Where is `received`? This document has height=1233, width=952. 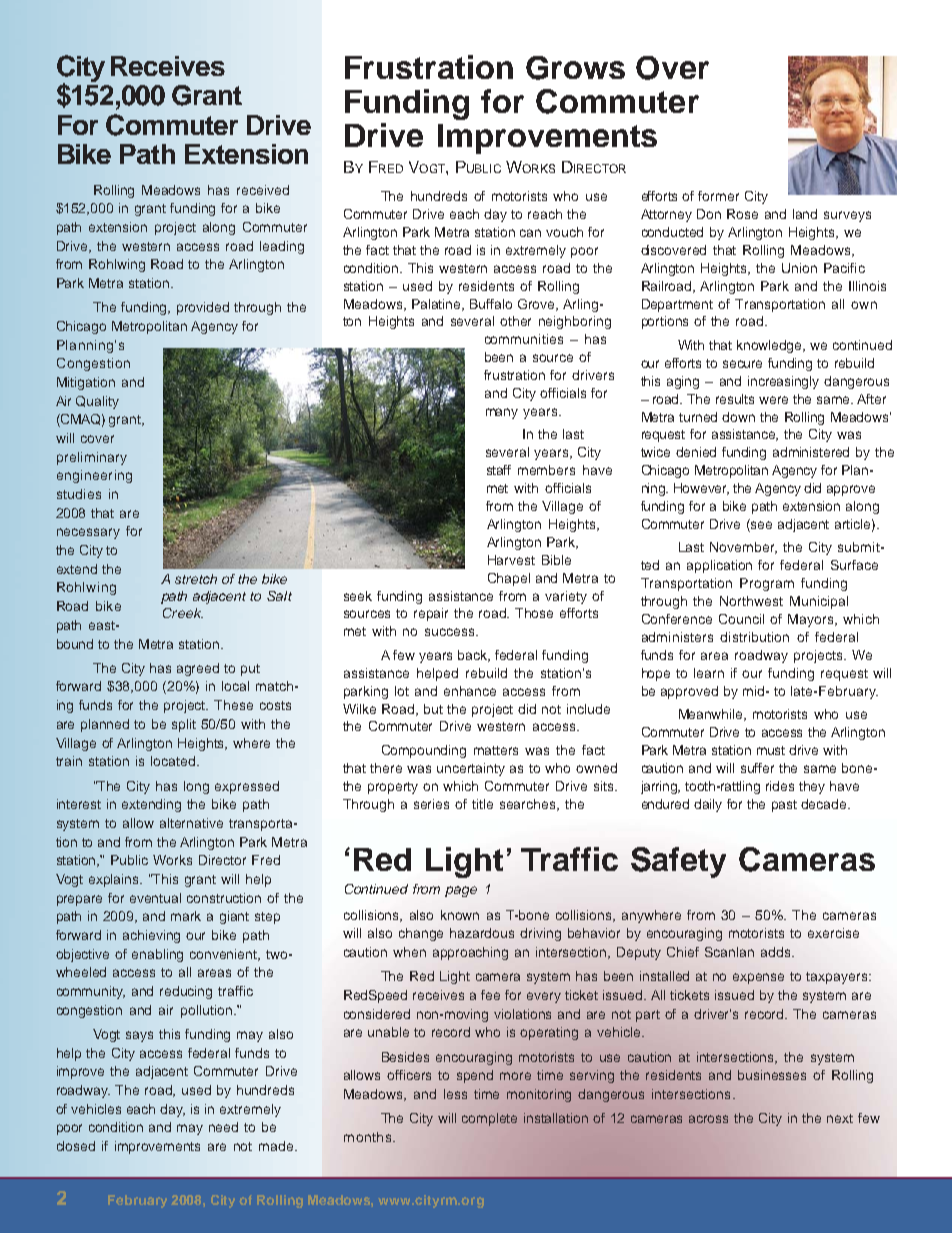 received is located at coordinates (263, 190).
